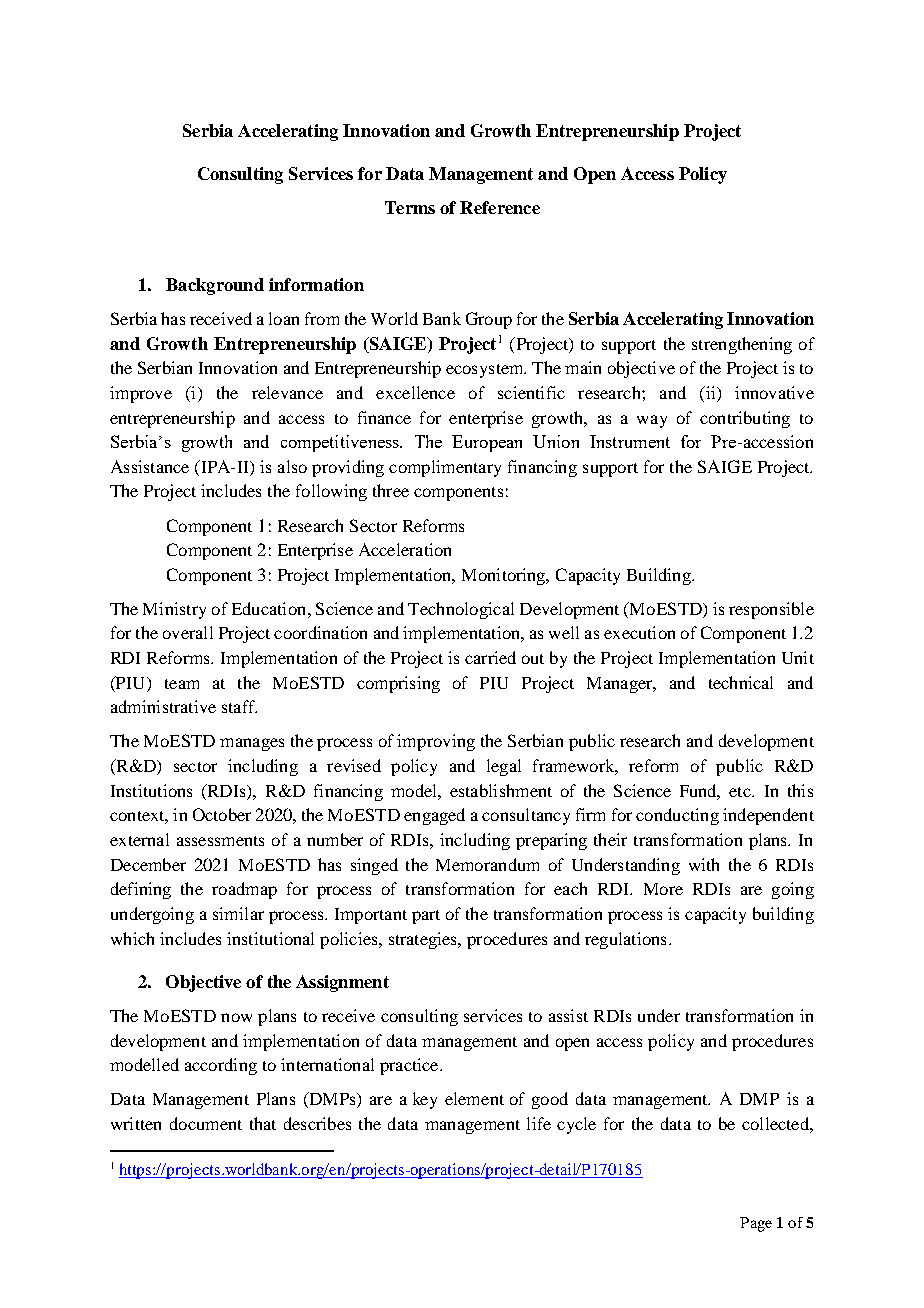  What do you see at coordinates (539, 1123) in the page?
I see `life` at bounding box center [539, 1123].
